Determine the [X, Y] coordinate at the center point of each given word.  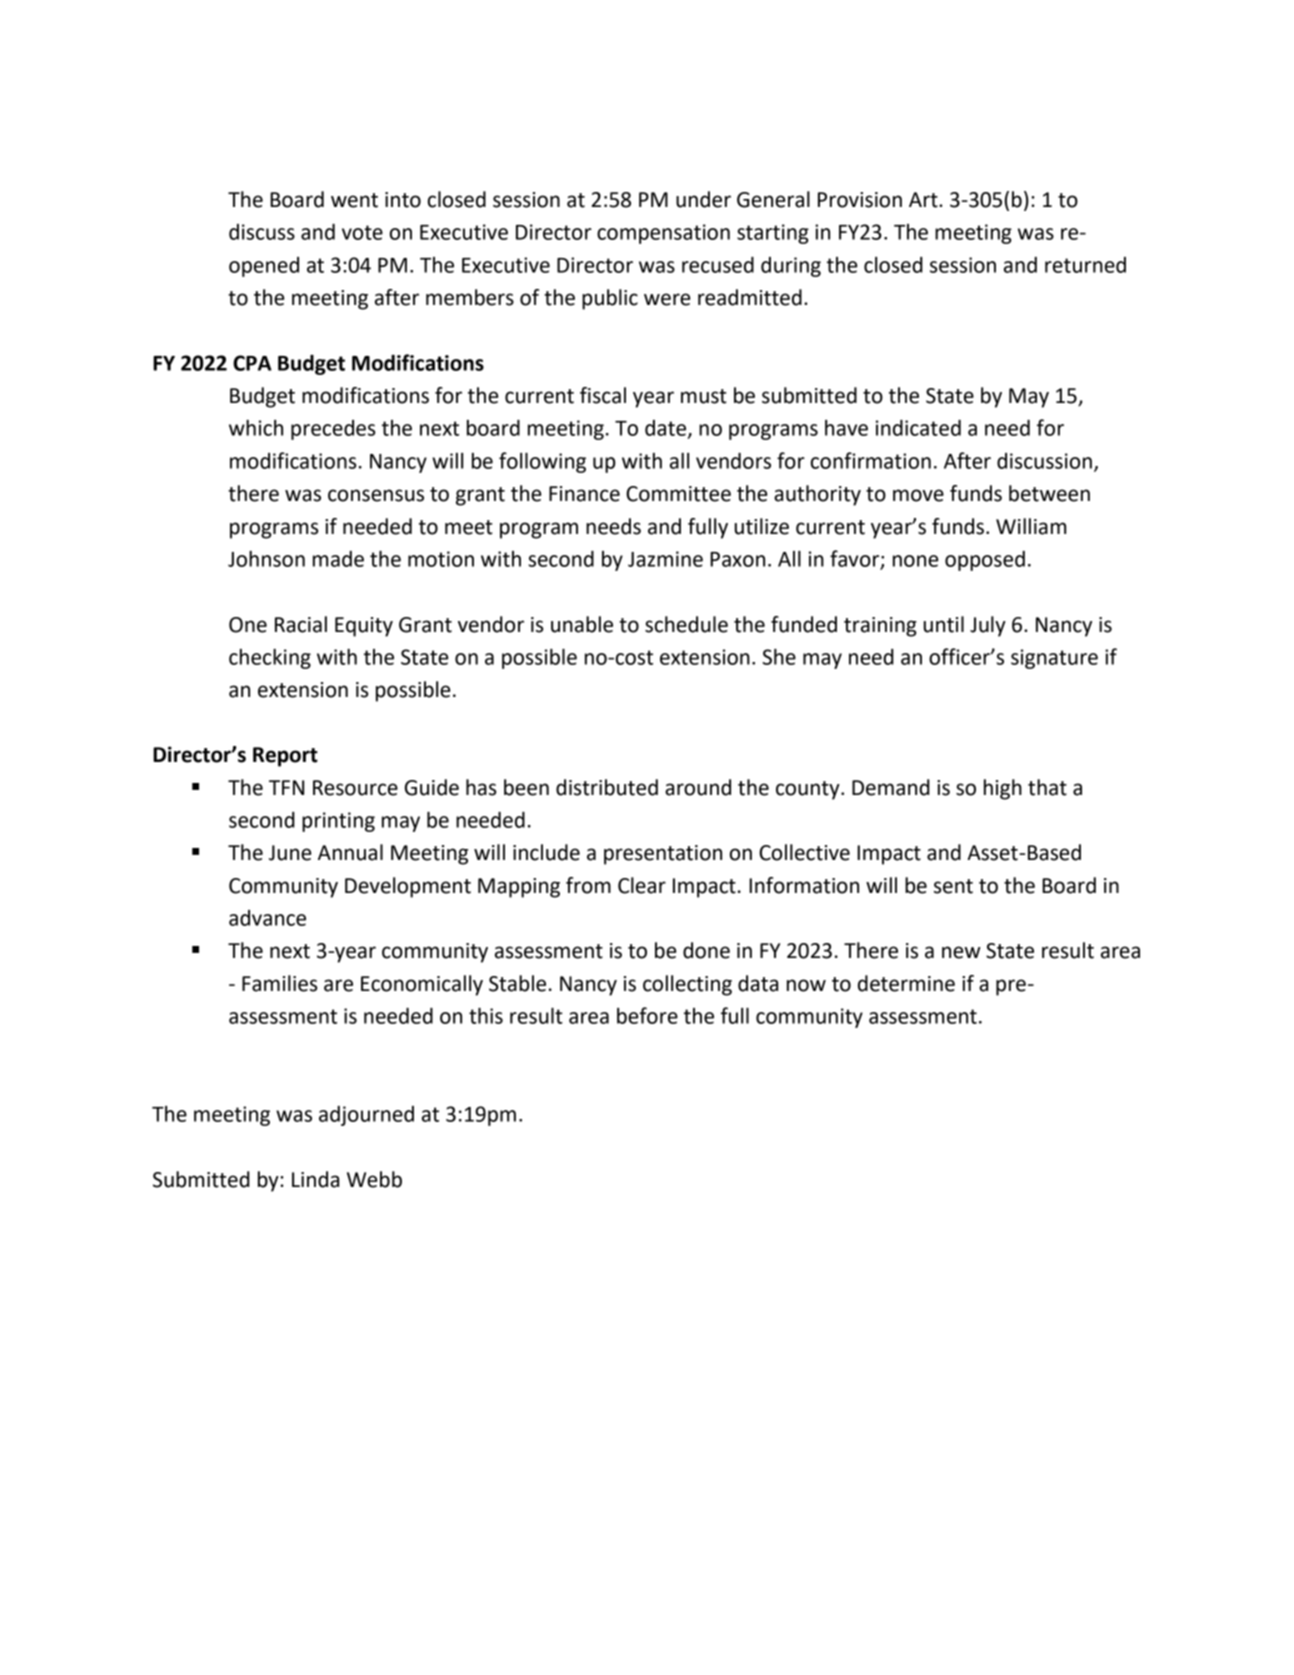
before [647, 1015]
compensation [663, 234]
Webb [374, 1179]
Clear [642, 885]
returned [1085, 265]
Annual [350, 852]
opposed [985, 561]
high [1003, 789]
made [338, 559]
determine [906, 983]
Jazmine [665, 559]
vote [362, 232]
